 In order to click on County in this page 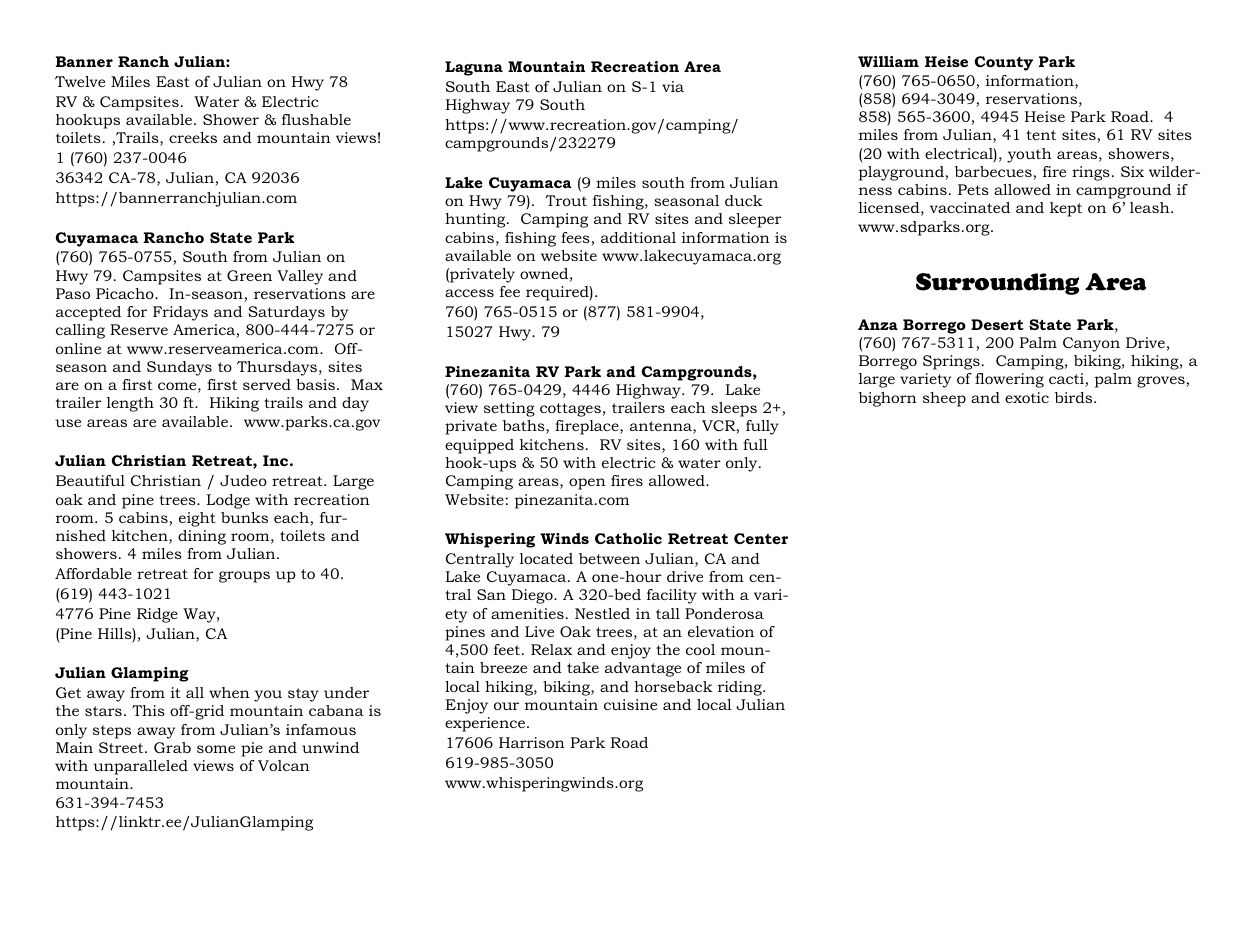, I will do `click(1004, 63)`.
